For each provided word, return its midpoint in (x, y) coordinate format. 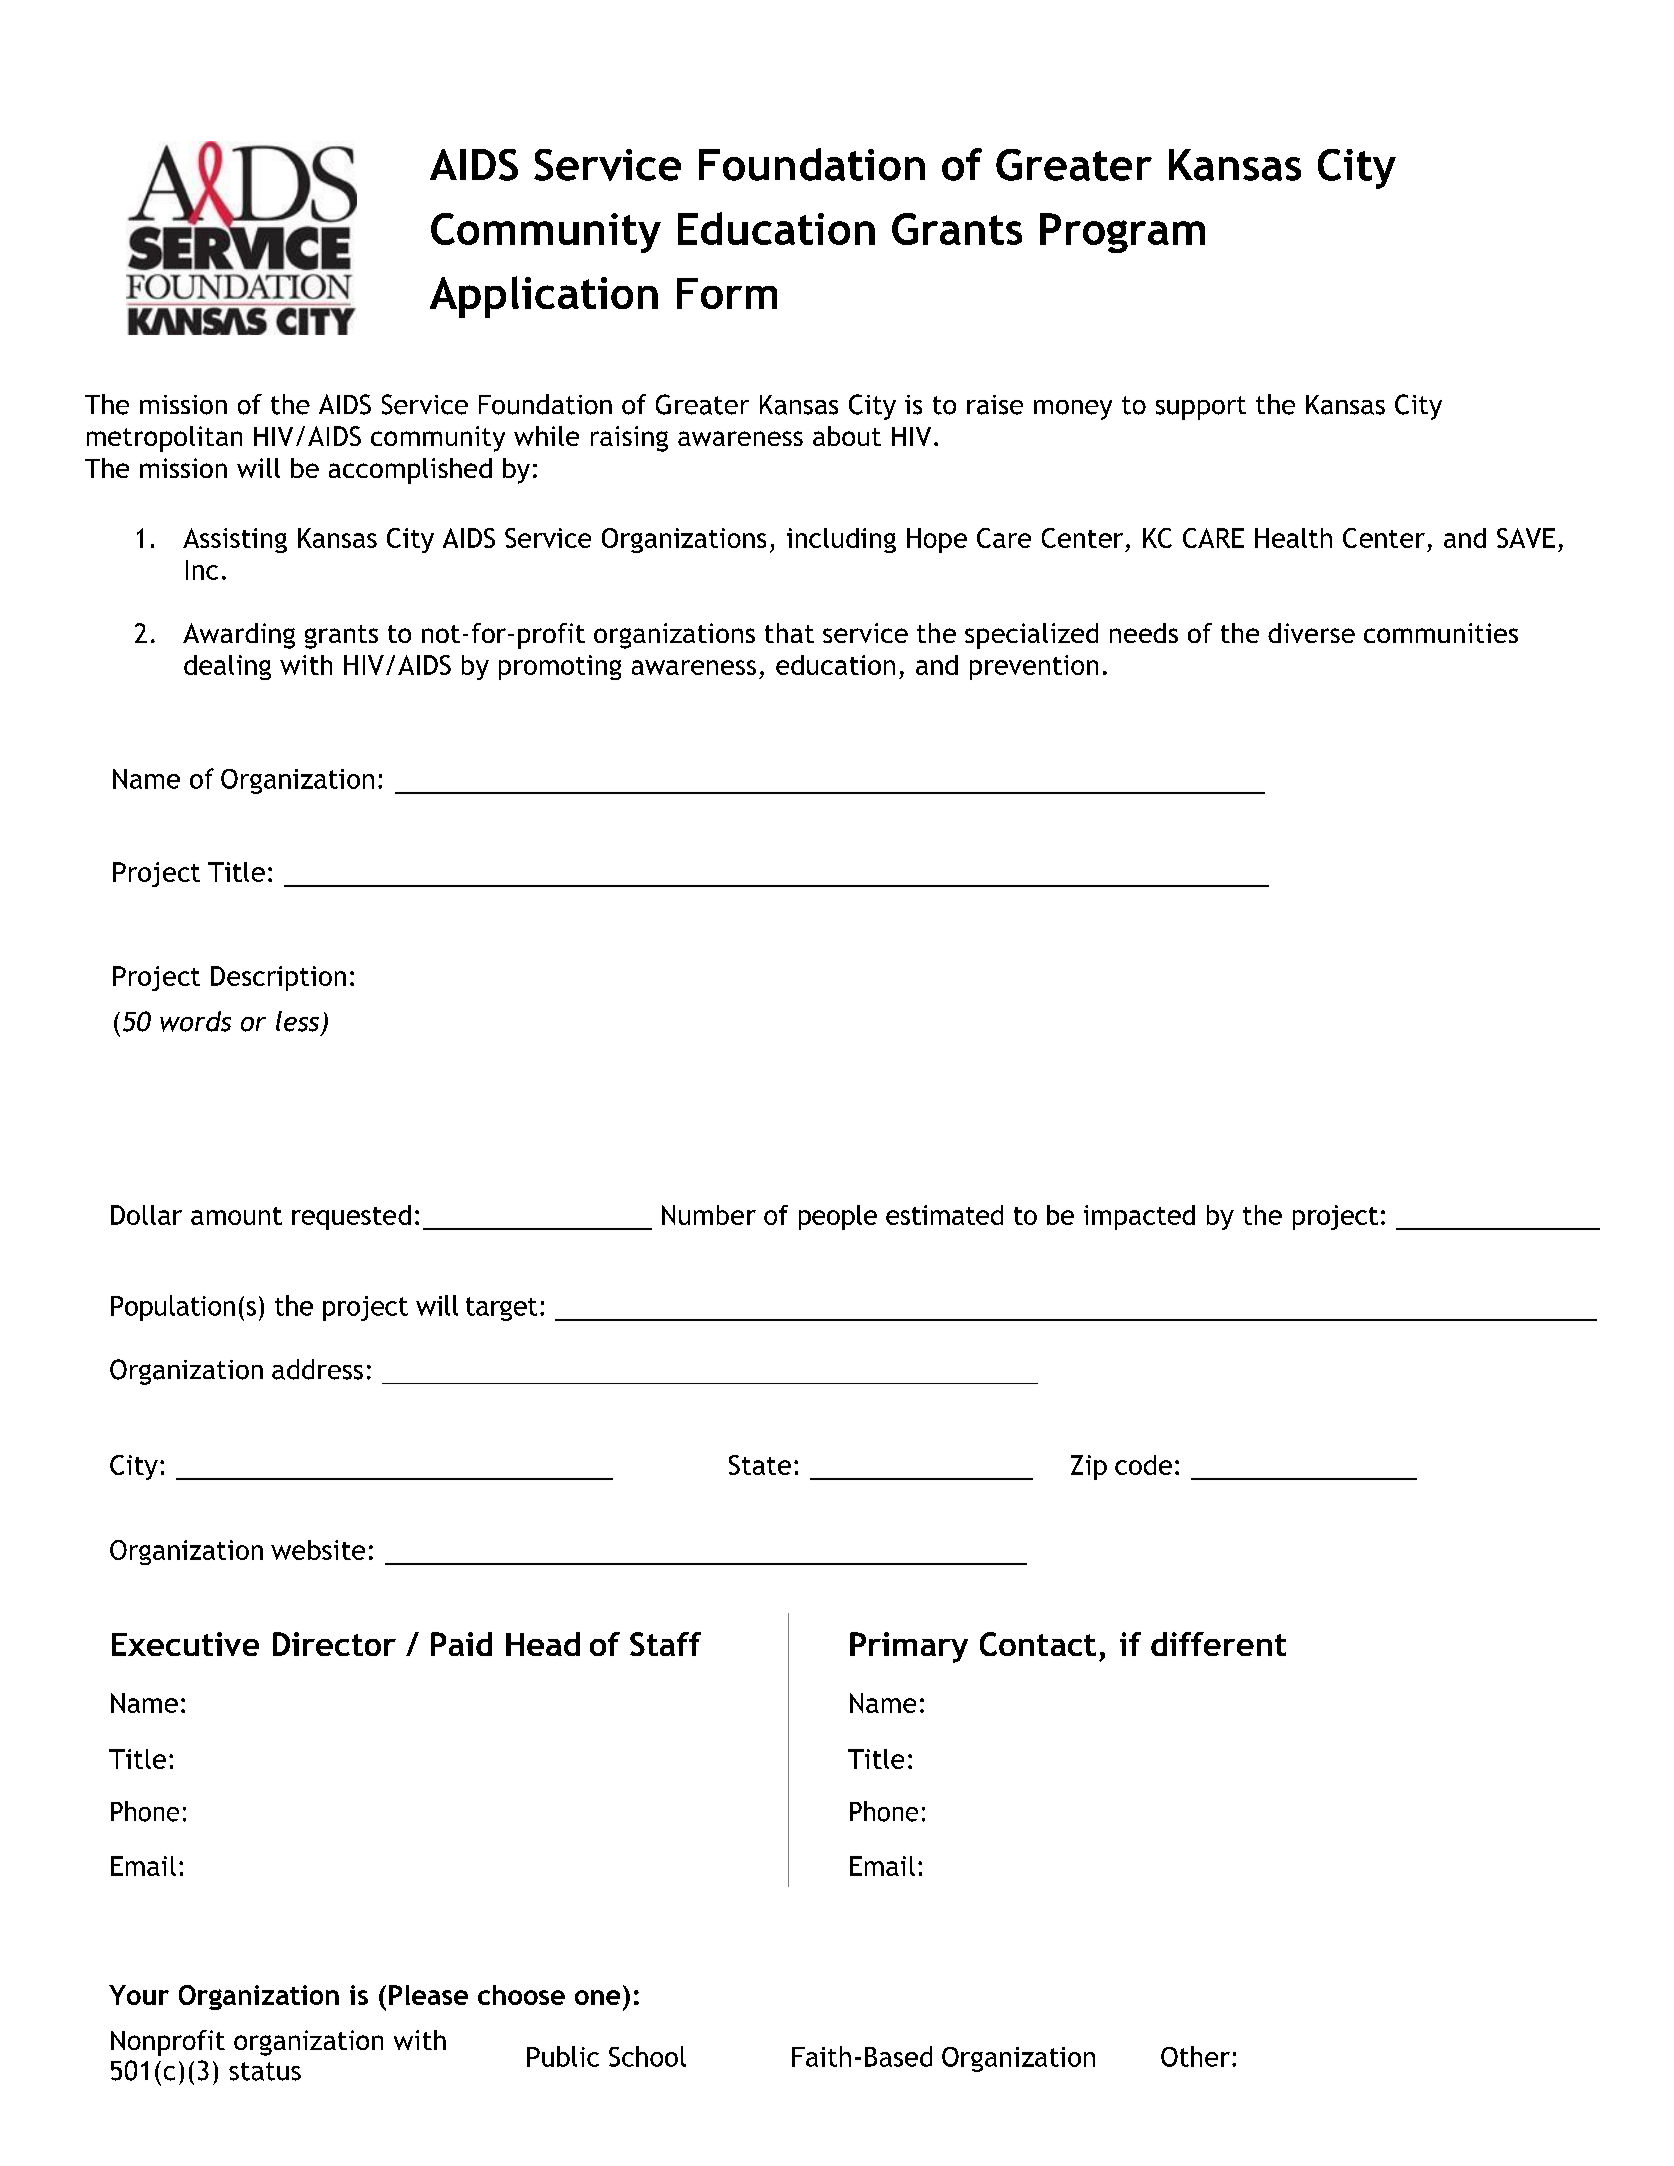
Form (727, 293)
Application (544, 297)
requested (351, 1217)
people (838, 1217)
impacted (1139, 1217)
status (265, 2071)
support (1201, 408)
